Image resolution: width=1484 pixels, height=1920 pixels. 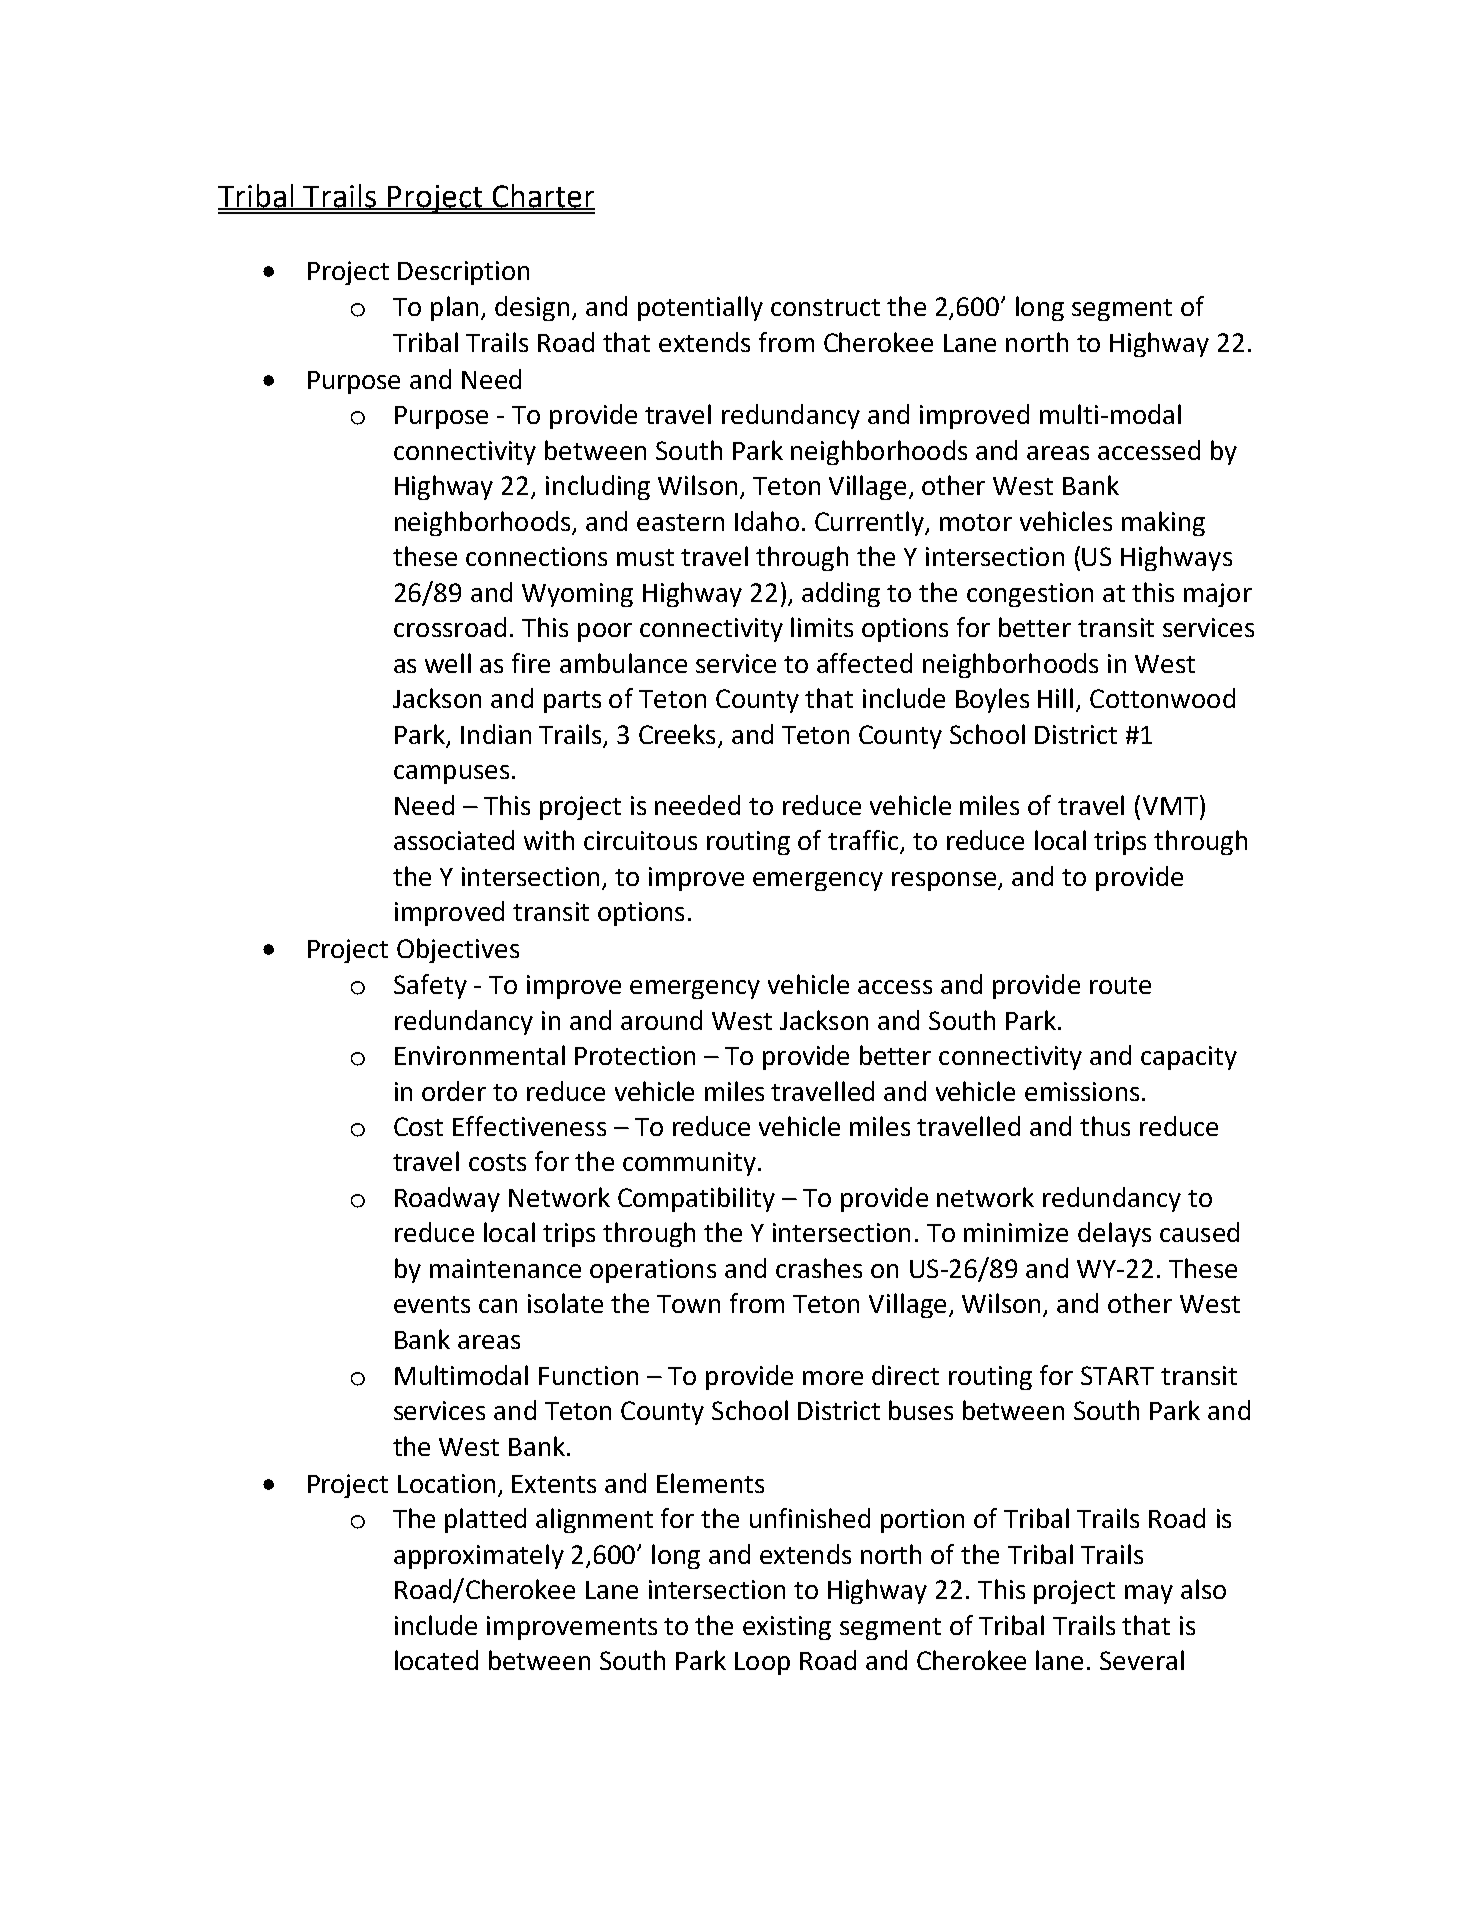 I want to click on route, so click(x=1120, y=985).
